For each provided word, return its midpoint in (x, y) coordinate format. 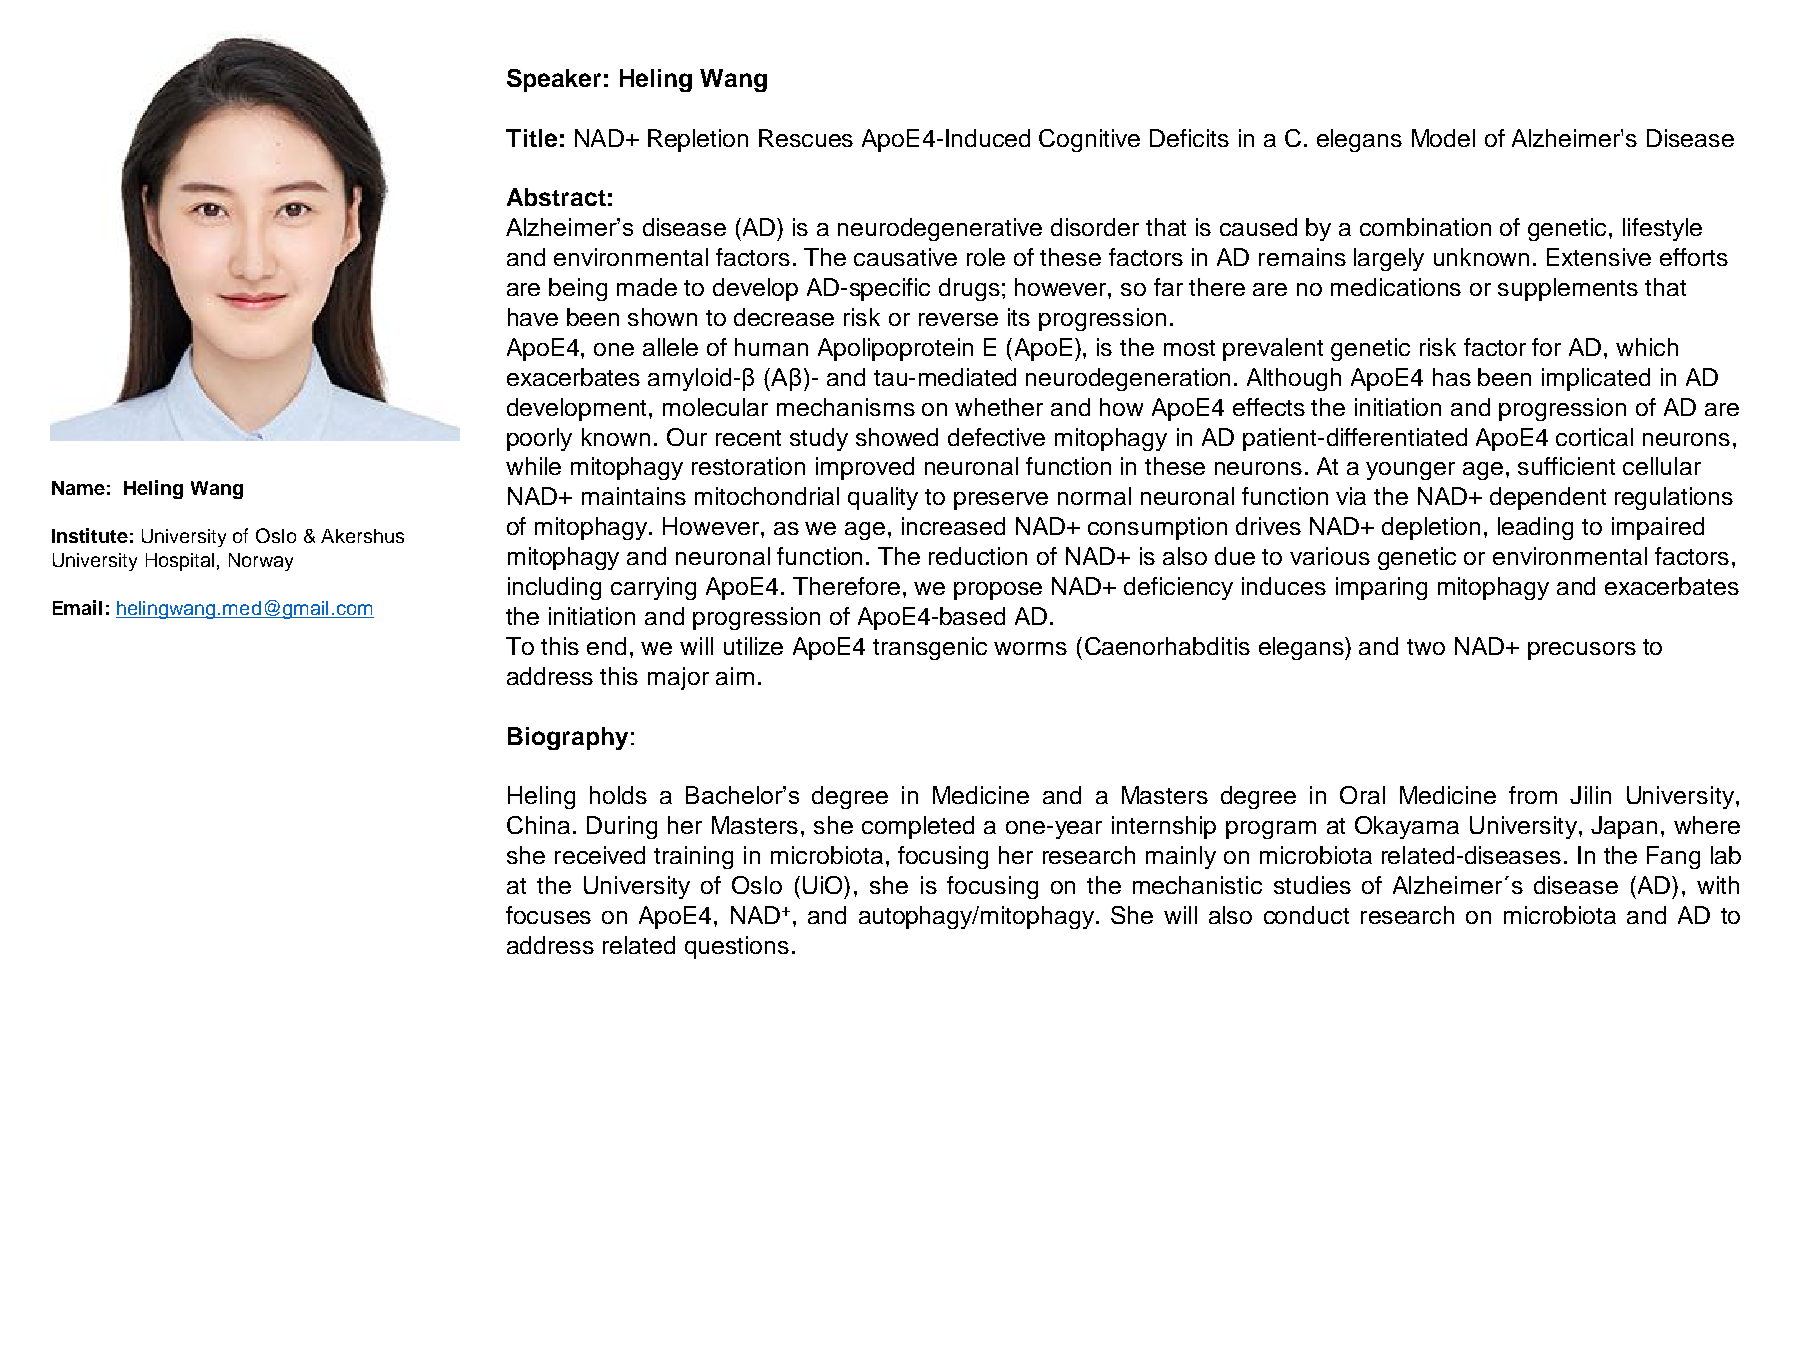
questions (737, 947)
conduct (1306, 915)
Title (531, 138)
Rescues (806, 138)
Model (1443, 138)
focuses (548, 915)
